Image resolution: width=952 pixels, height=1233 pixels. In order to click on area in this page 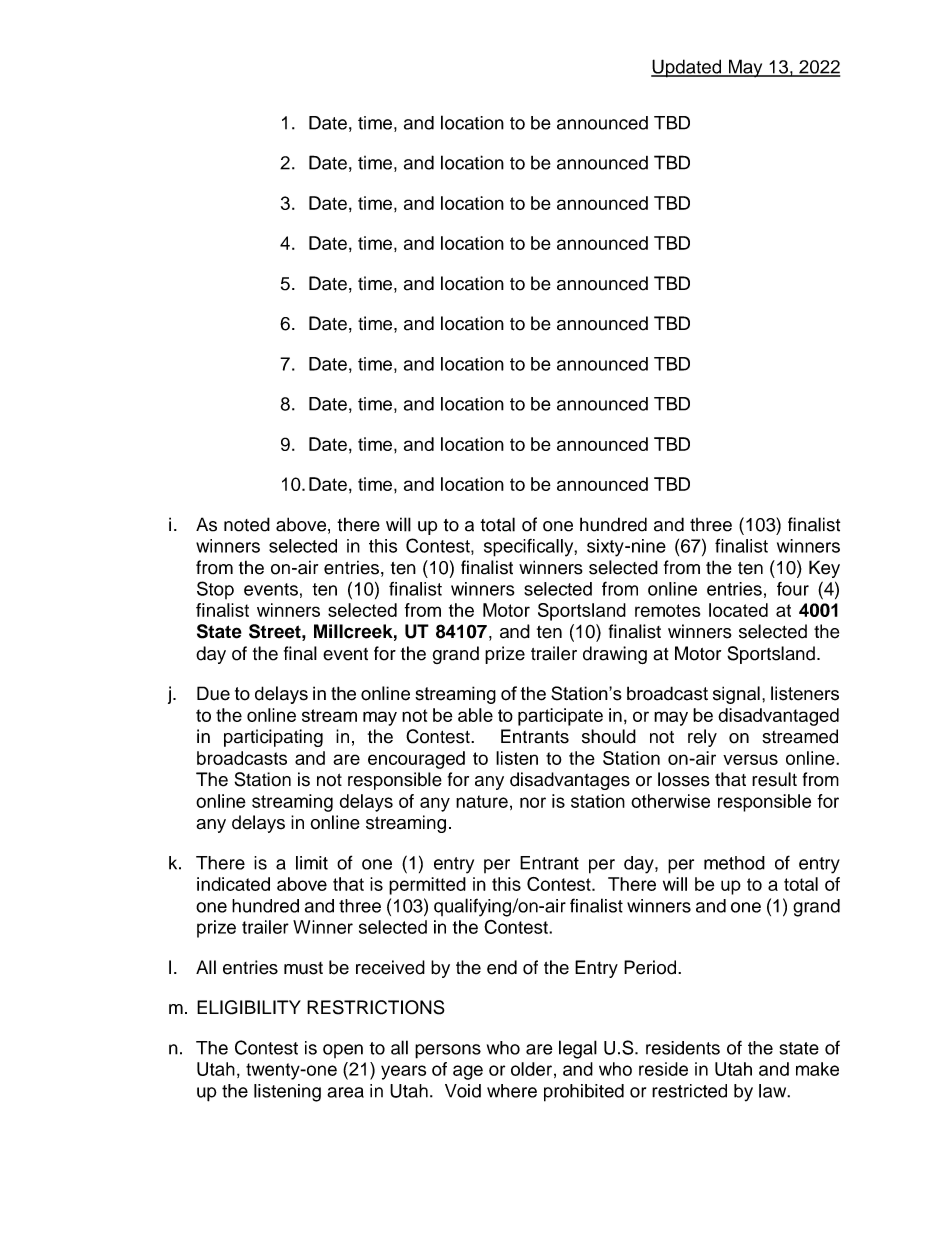, I will do `click(345, 1092)`.
